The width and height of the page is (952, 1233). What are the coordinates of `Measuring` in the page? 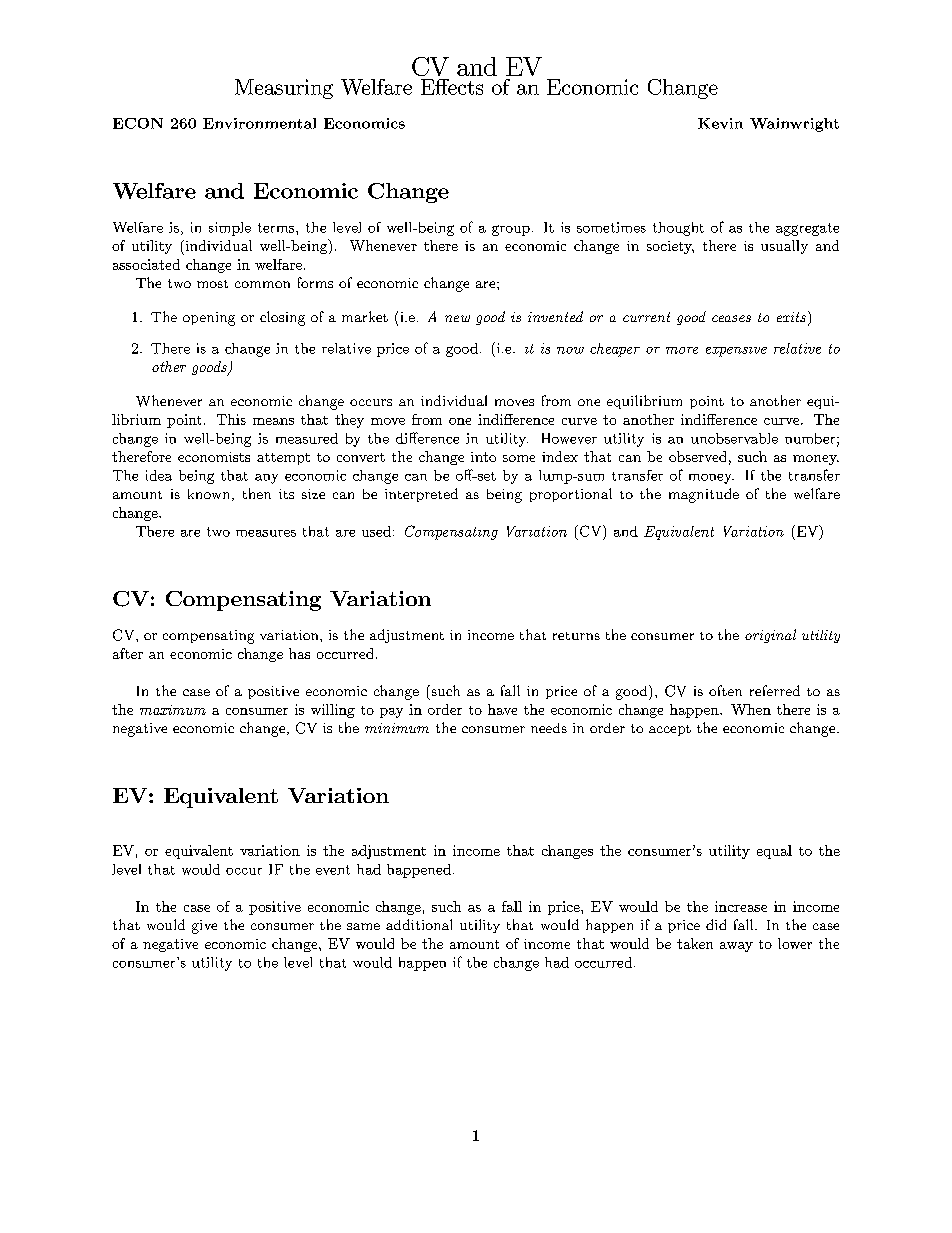 It's located at (284, 89).
